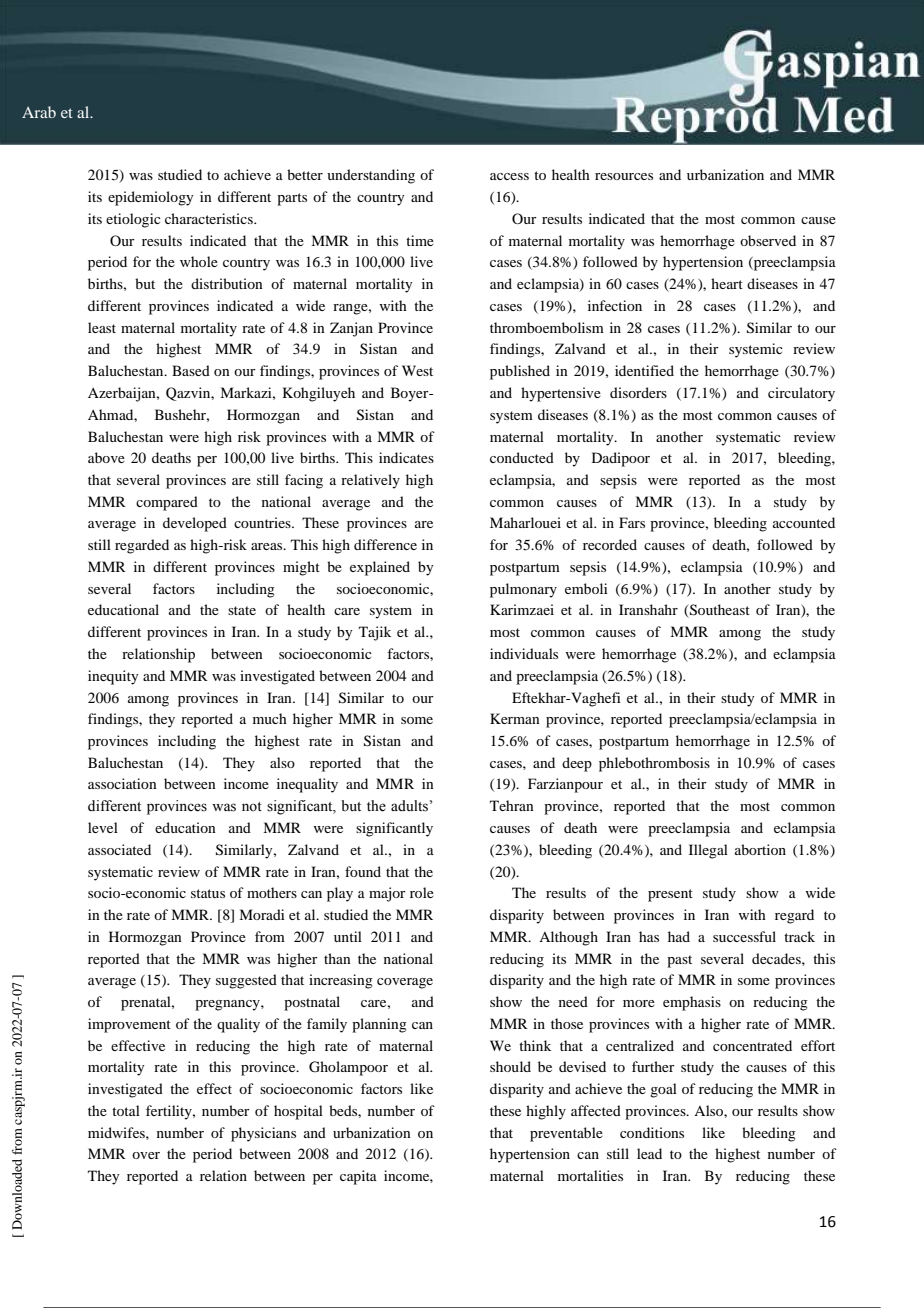  I want to click on circulatory, so click(801, 394).
